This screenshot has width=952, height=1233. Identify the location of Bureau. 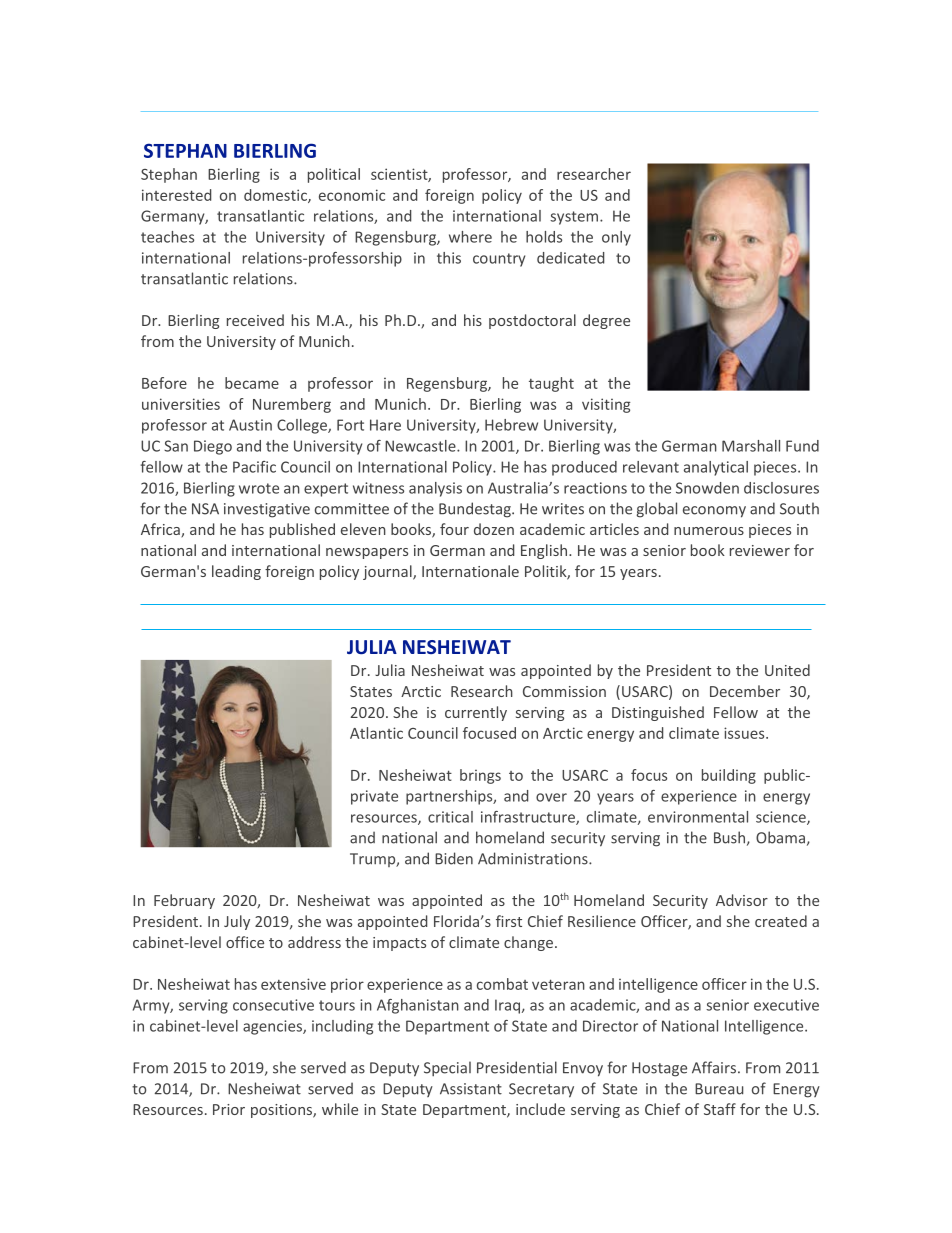
(719, 1089).
